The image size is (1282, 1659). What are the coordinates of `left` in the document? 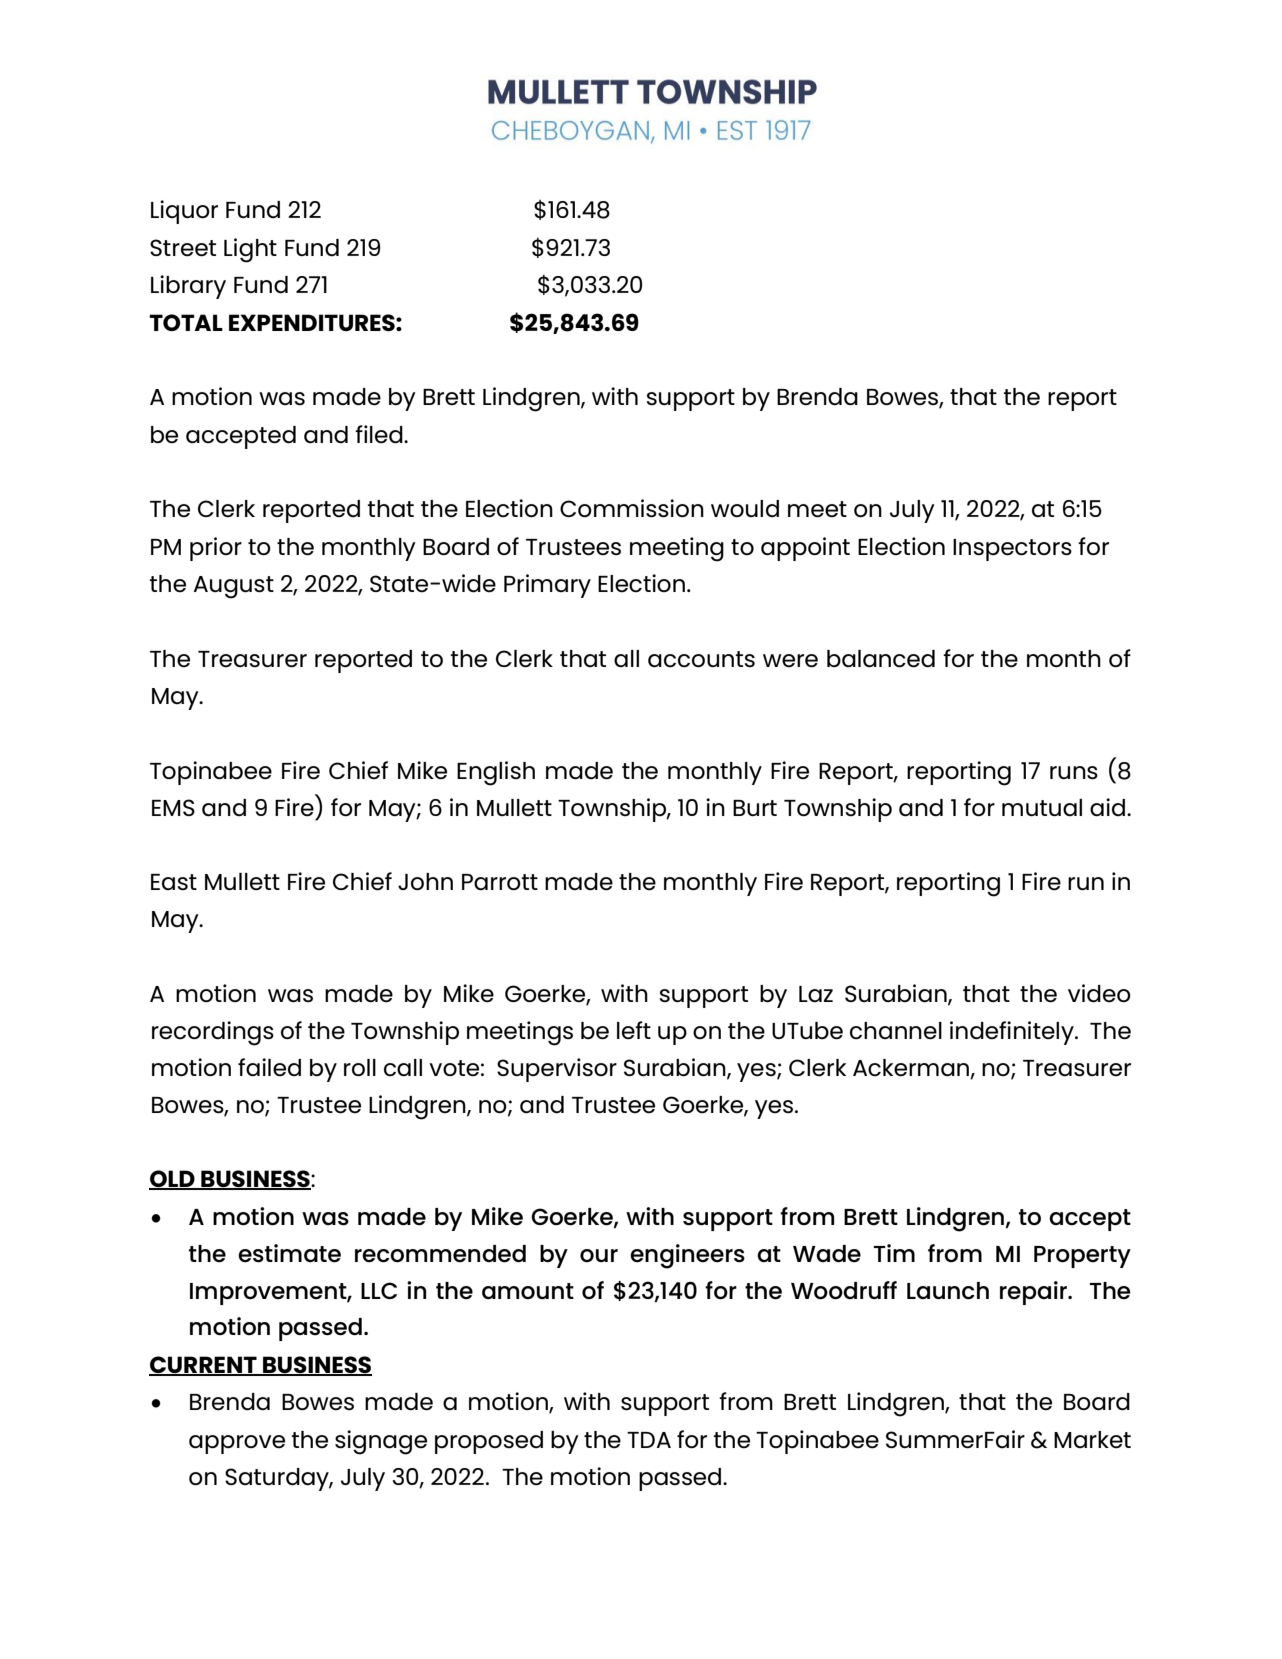 It's located at (634, 1030).
